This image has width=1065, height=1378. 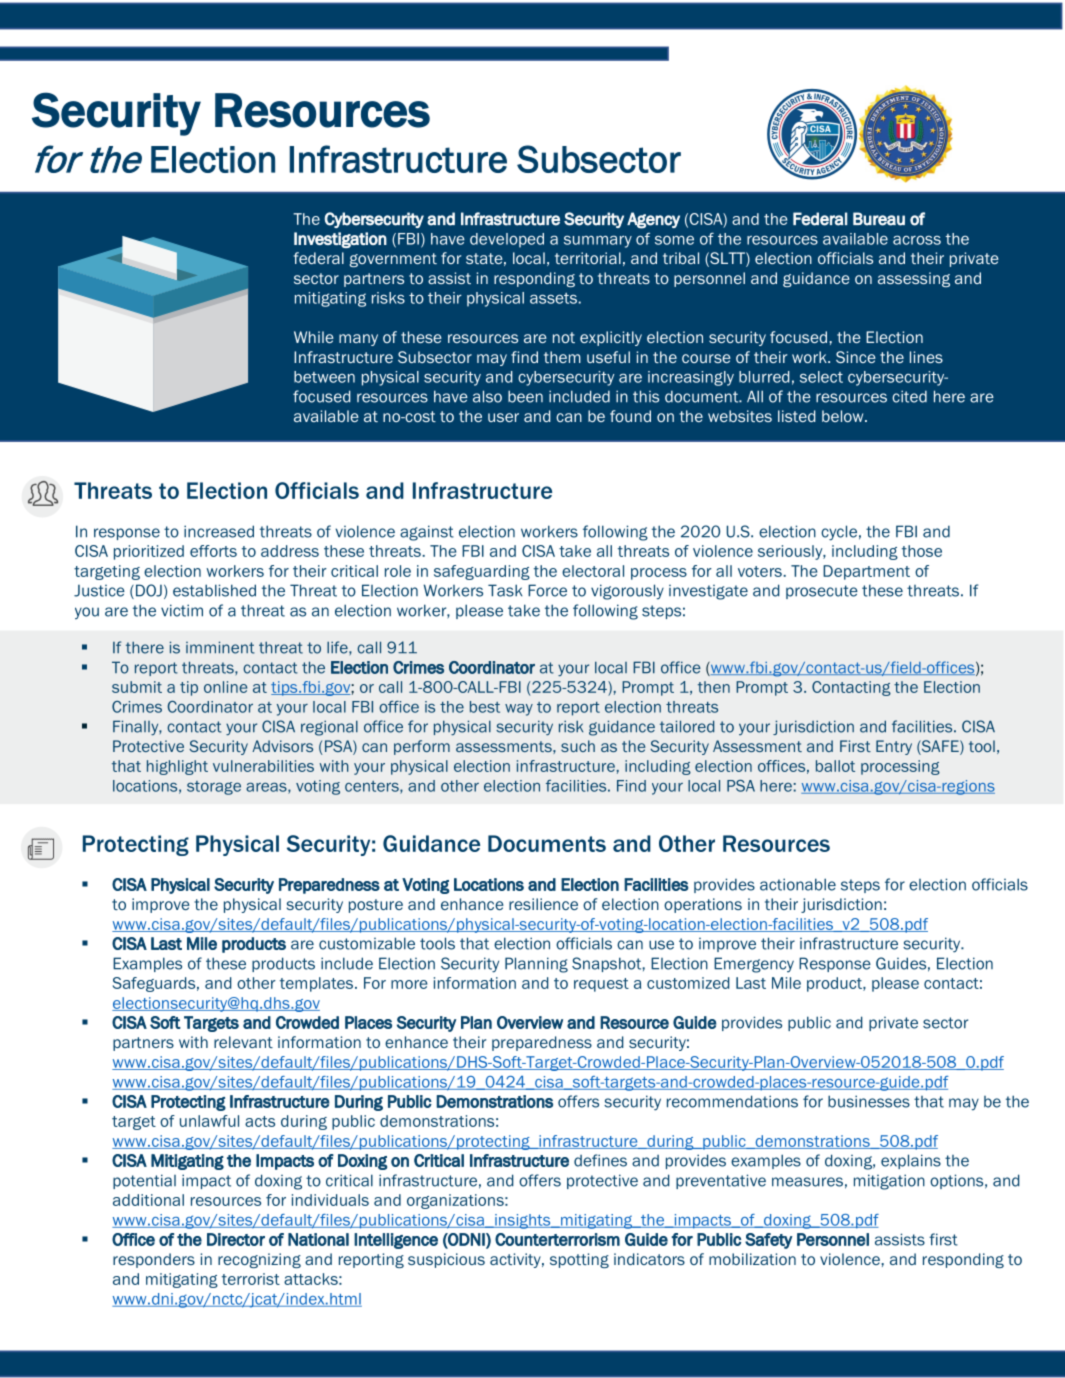 I want to click on resilience, so click(x=543, y=904).
